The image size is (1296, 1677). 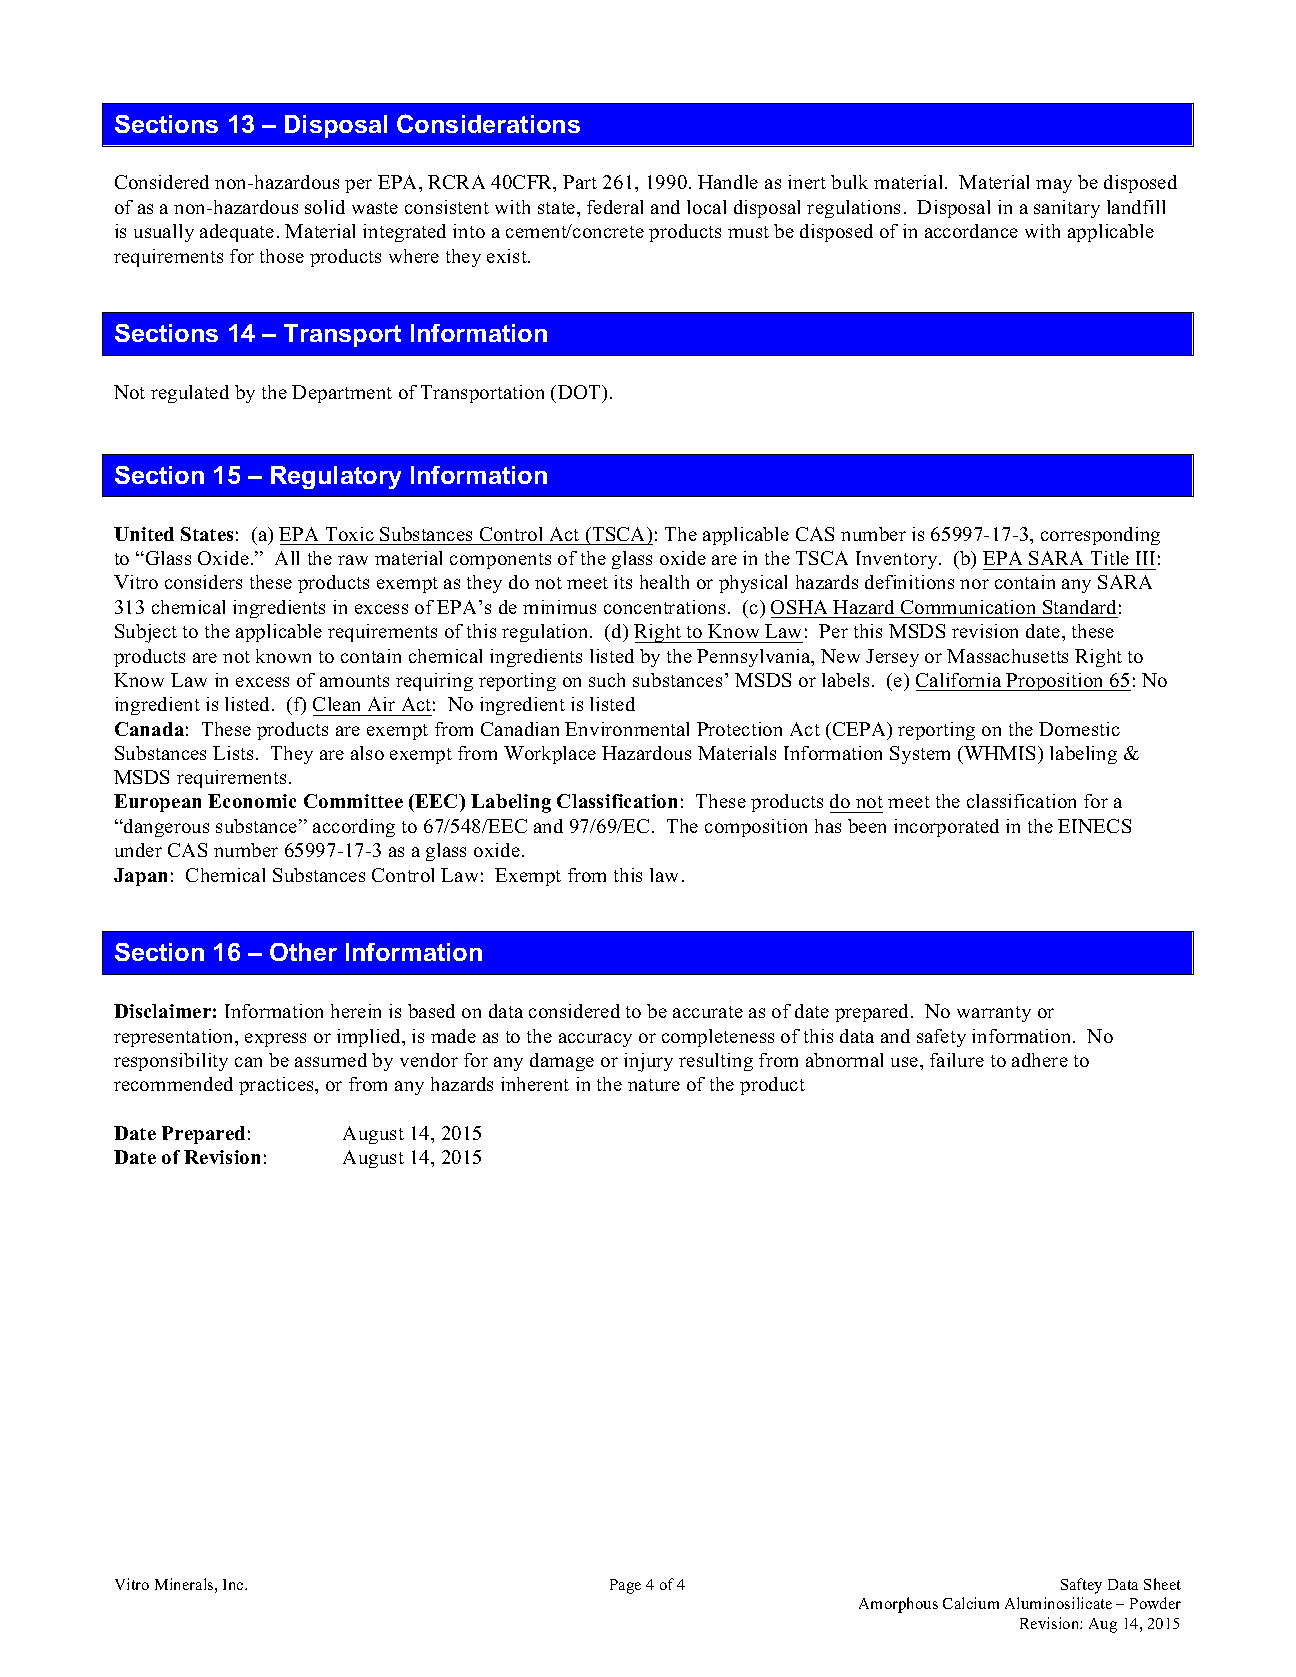 I want to click on Massachusetts, so click(x=1007, y=656).
